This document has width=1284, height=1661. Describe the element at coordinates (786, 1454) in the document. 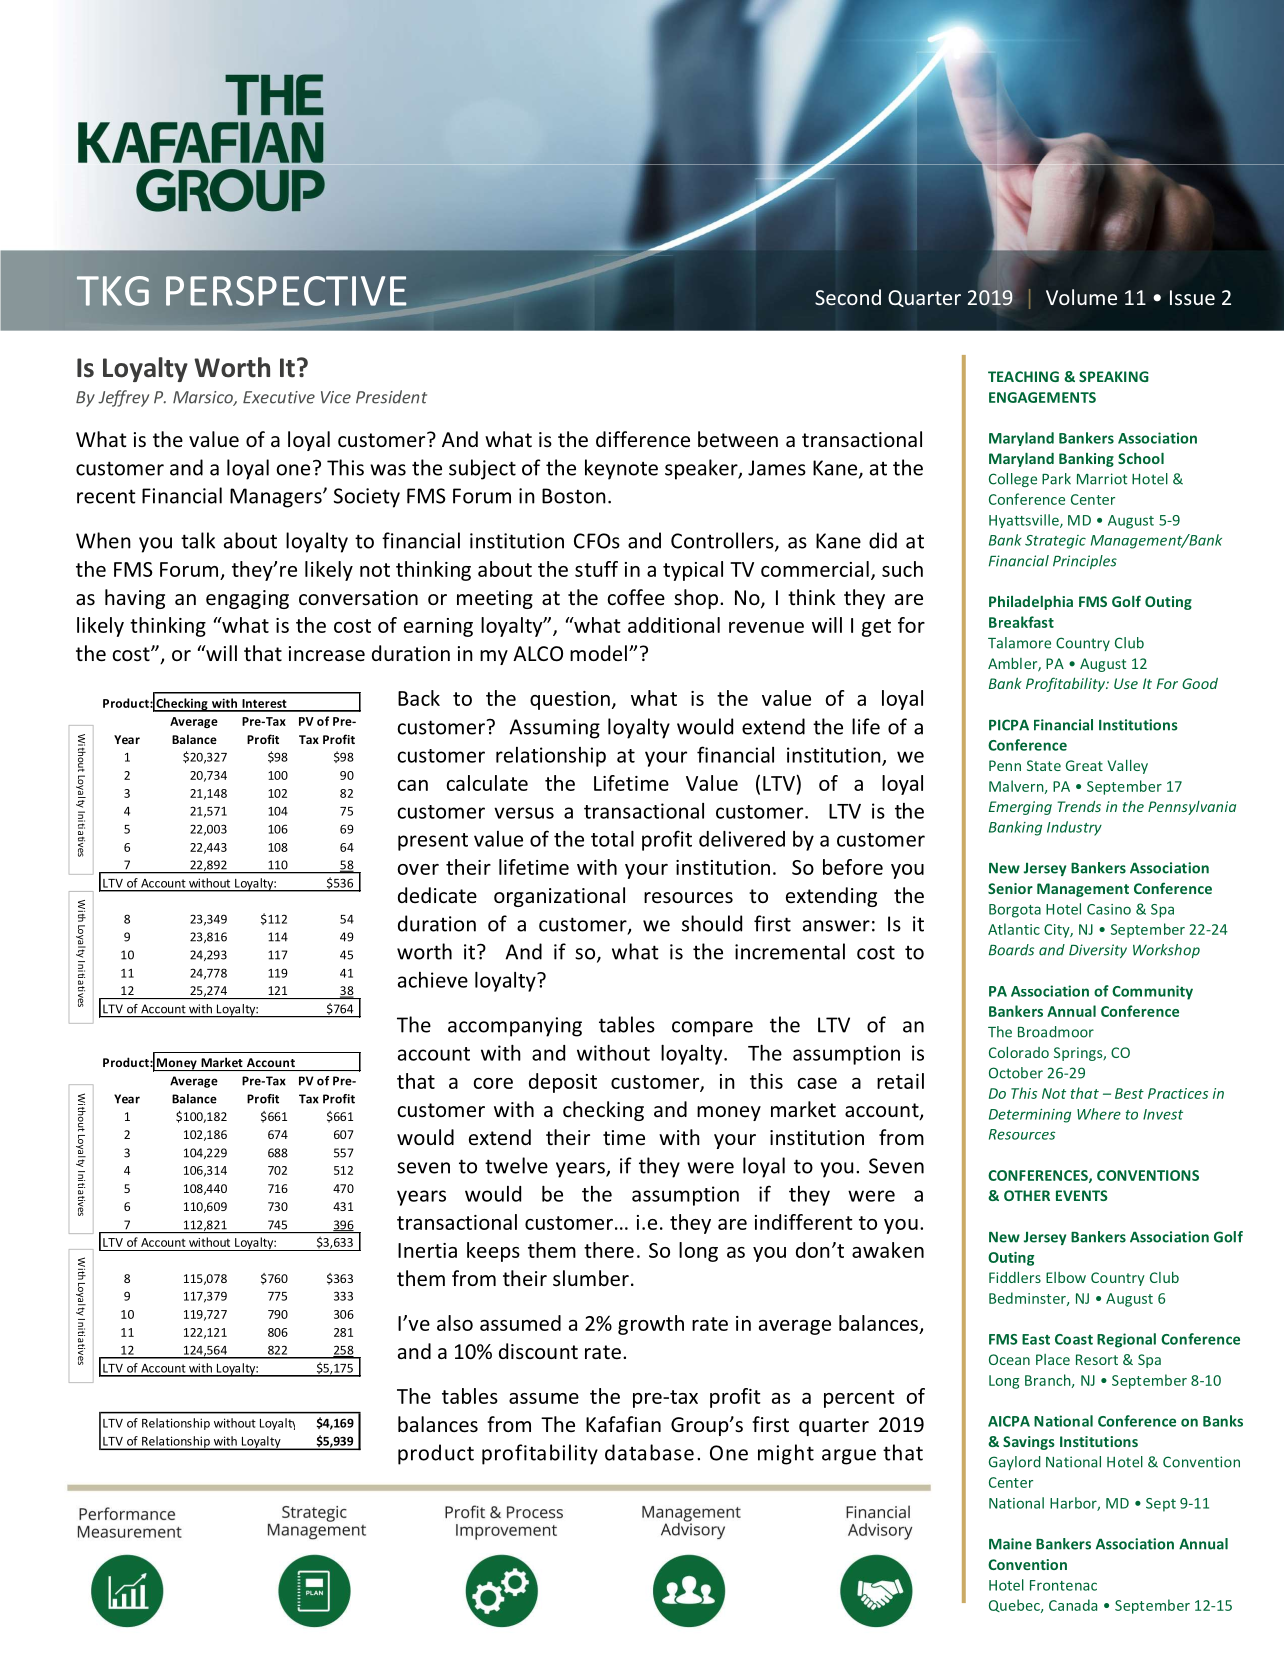

I see `might` at that location.
